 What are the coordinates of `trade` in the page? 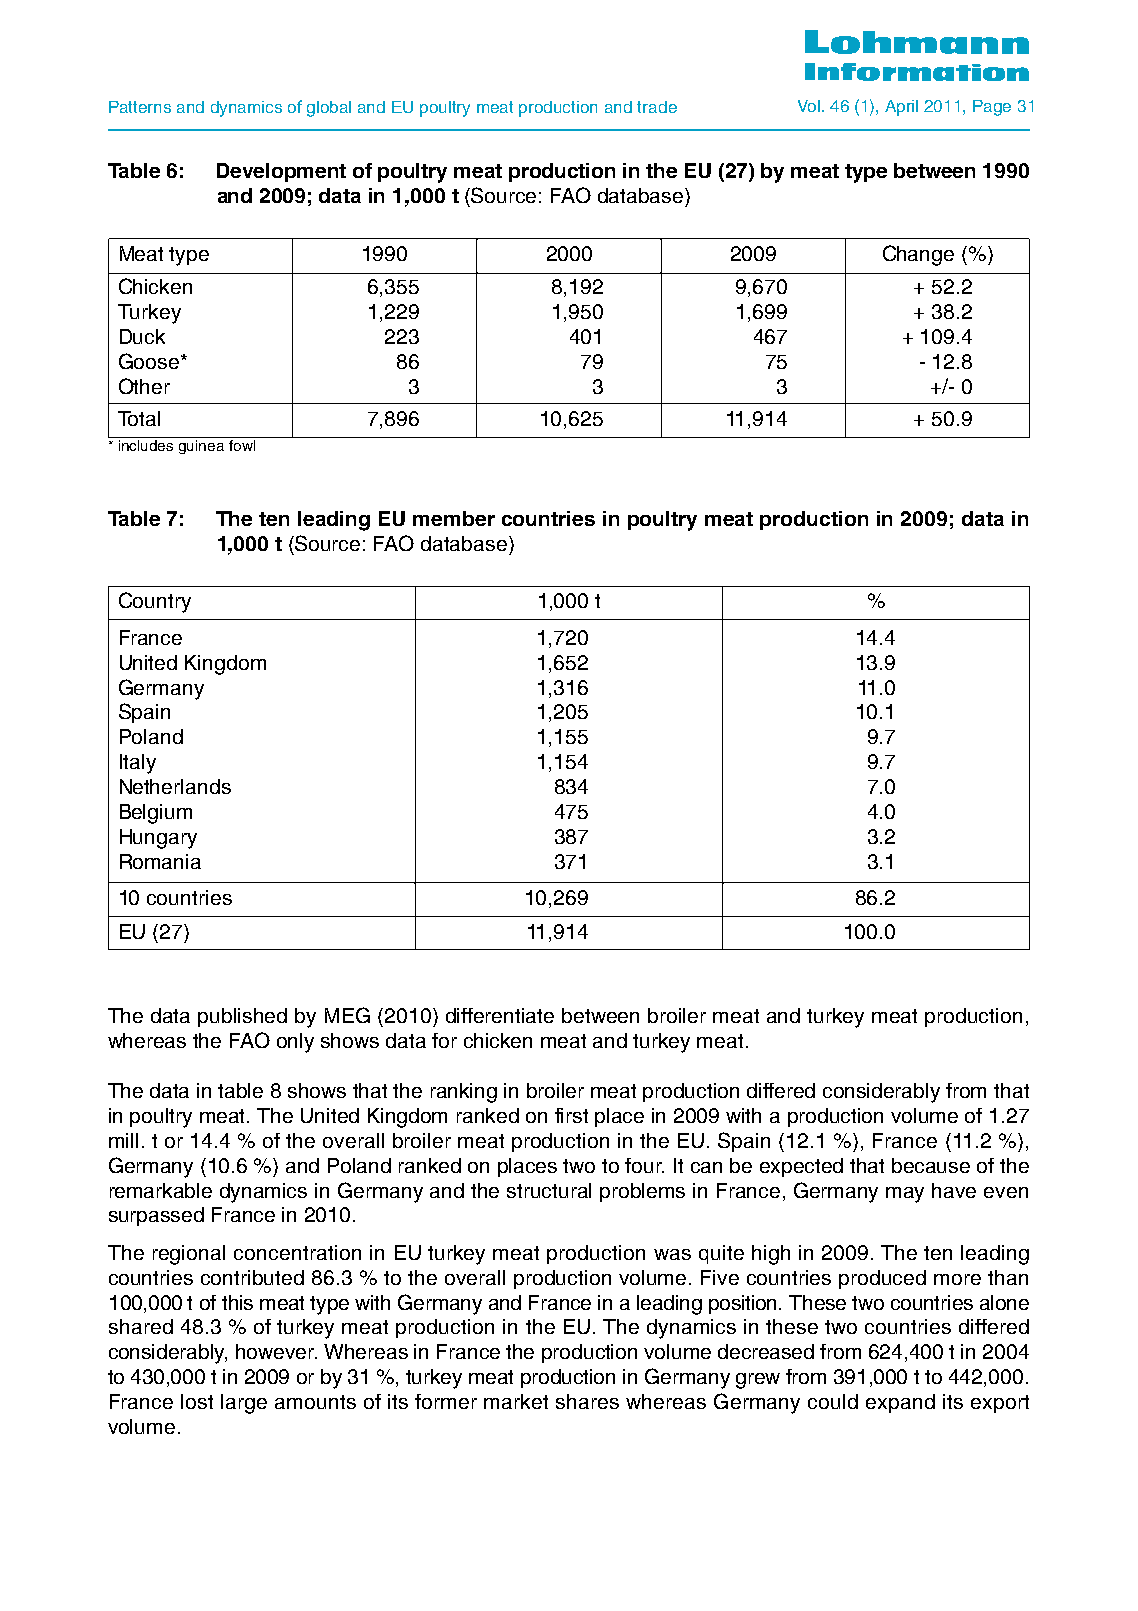 It's located at (657, 107).
